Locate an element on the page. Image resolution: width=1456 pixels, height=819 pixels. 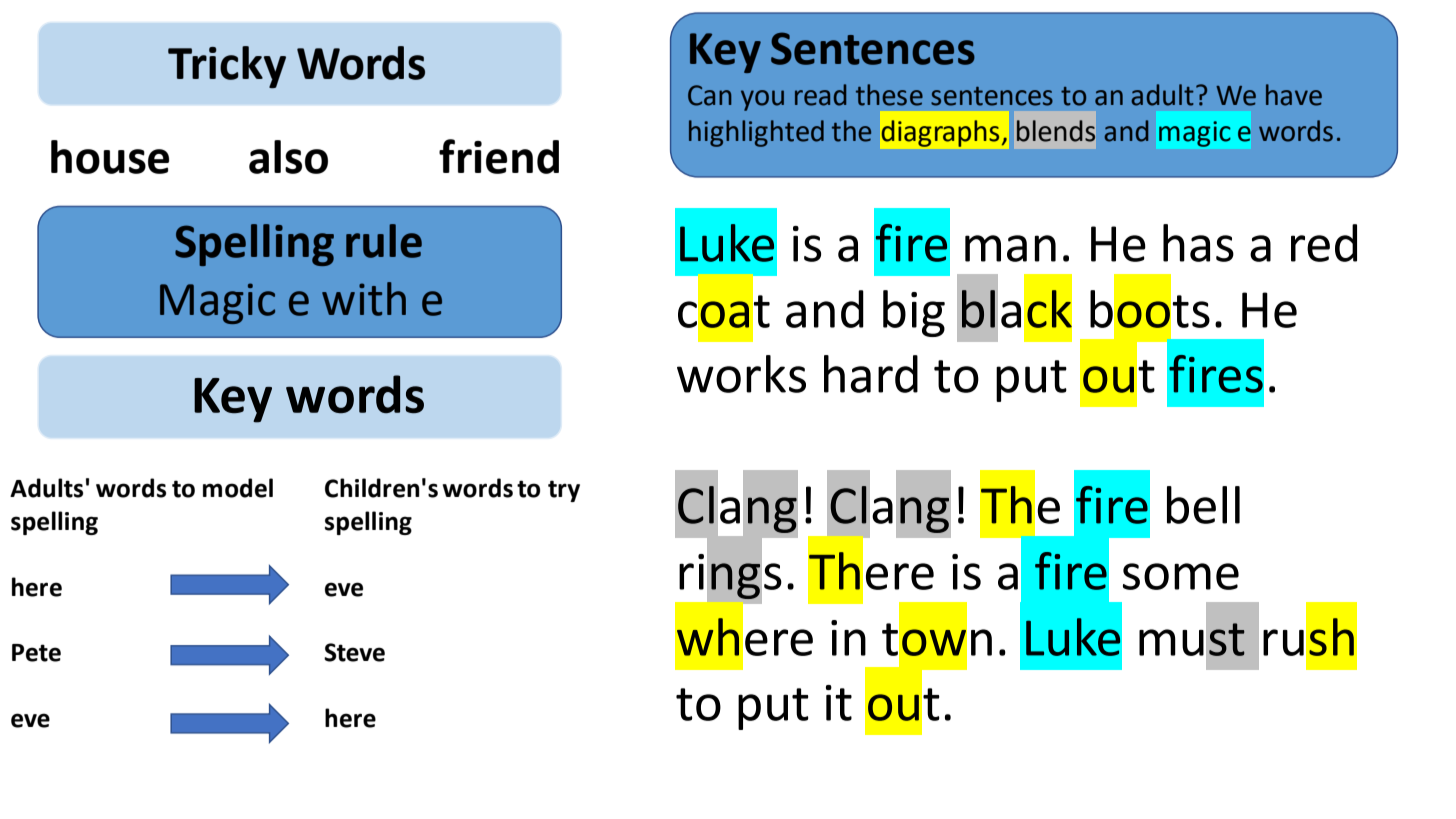
have is located at coordinates (1294, 95).
